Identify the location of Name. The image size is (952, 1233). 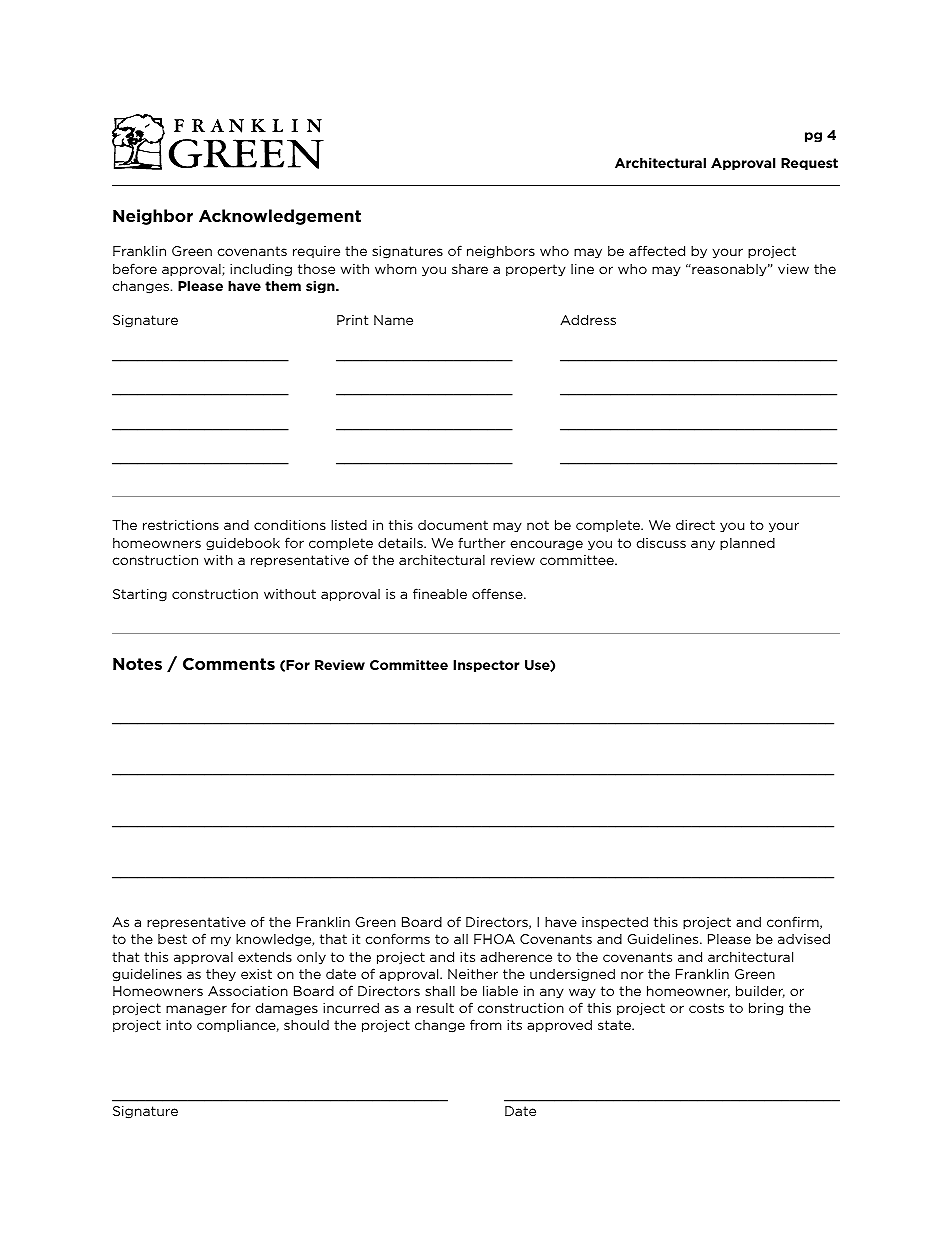
(393, 320).
